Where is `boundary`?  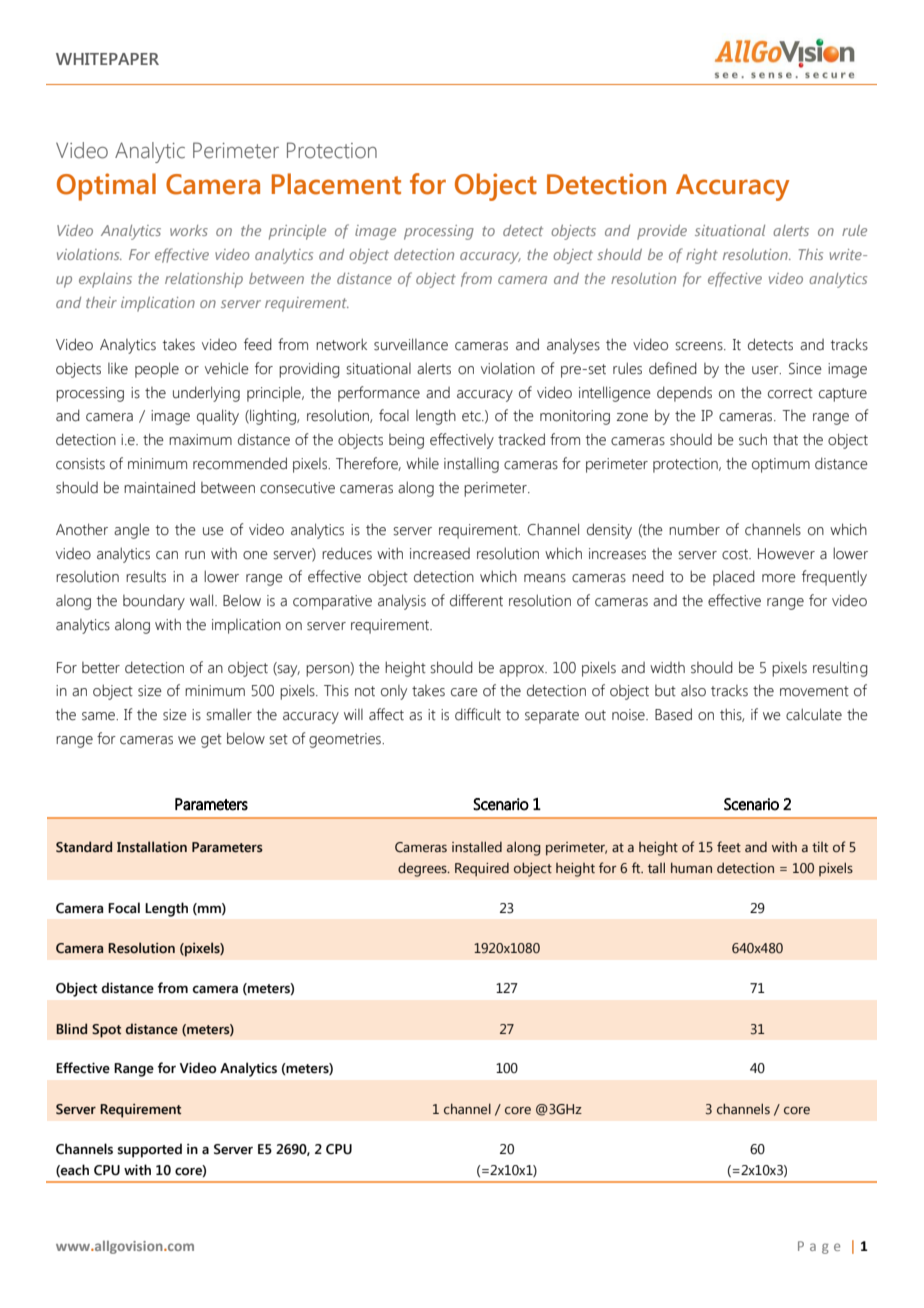 boundary is located at coordinates (154, 602).
